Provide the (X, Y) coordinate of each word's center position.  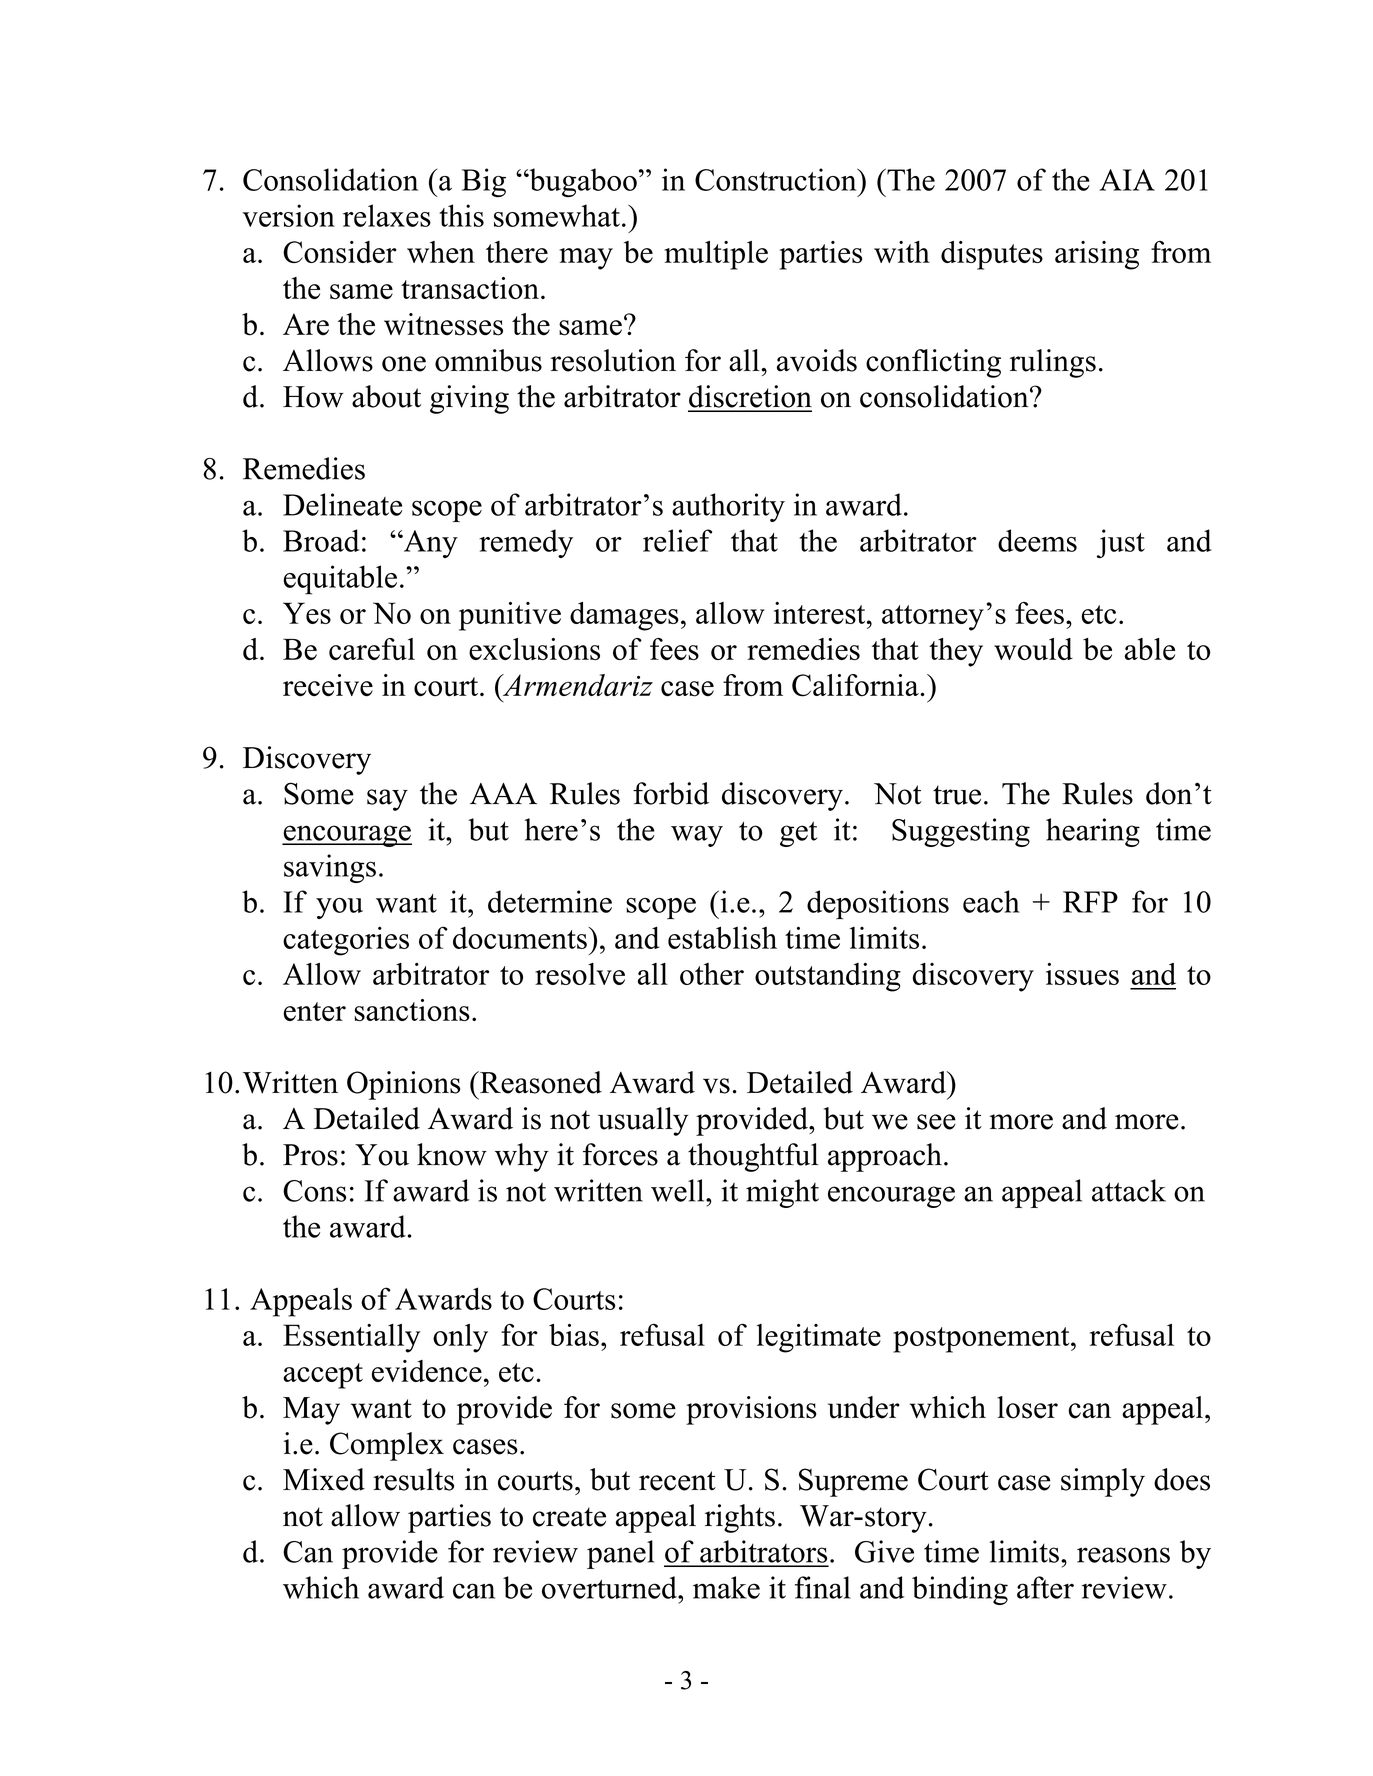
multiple (716, 255)
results (413, 1479)
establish (722, 937)
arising (1097, 255)
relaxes (387, 215)
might (782, 1193)
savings (330, 868)
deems (1037, 540)
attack (1129, 1190)
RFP (1090, 902)
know (452, 1154)
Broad (321, 540)
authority (728, 507)
